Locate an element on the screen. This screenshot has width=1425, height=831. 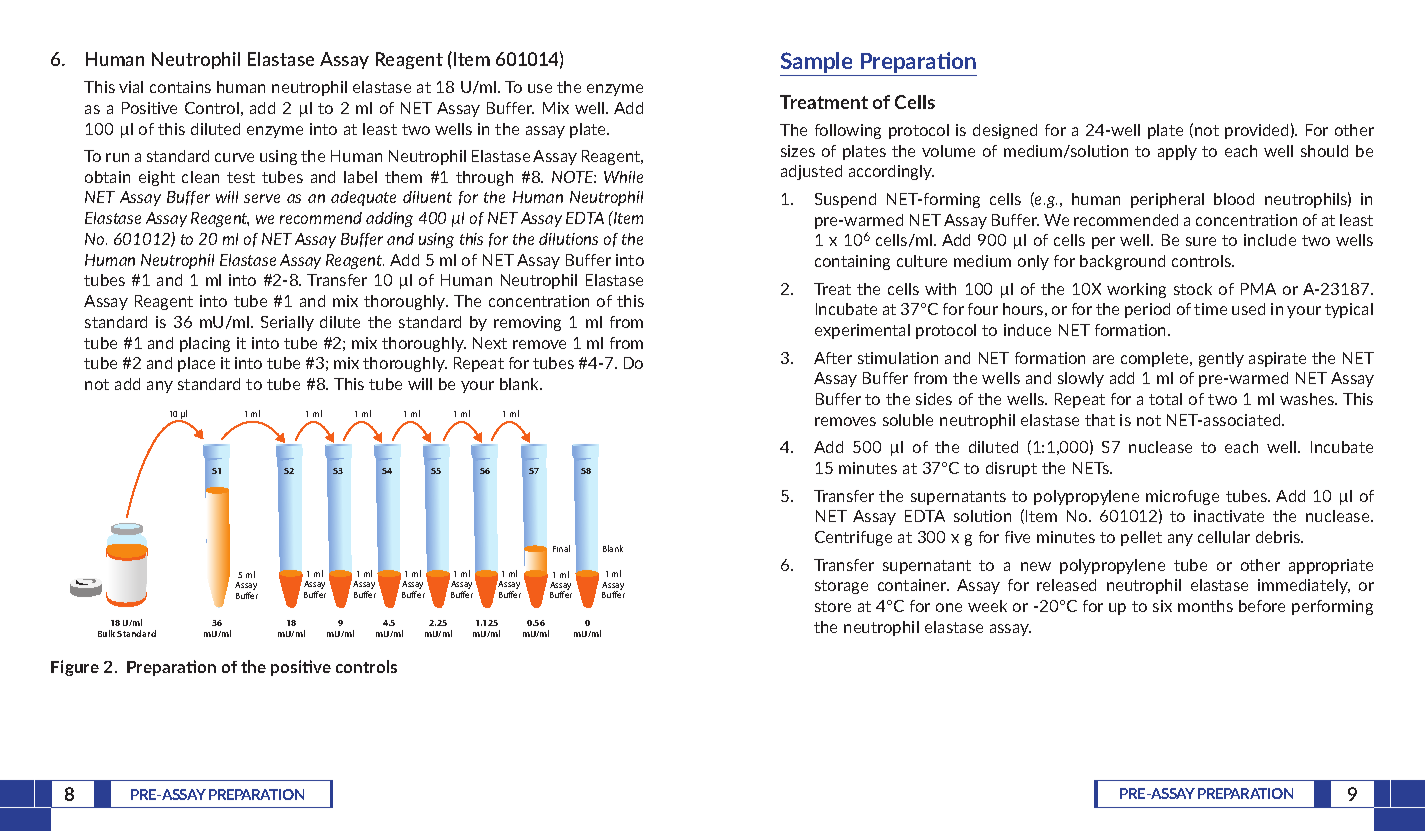
Sample is located at coordinates (816, 62).
